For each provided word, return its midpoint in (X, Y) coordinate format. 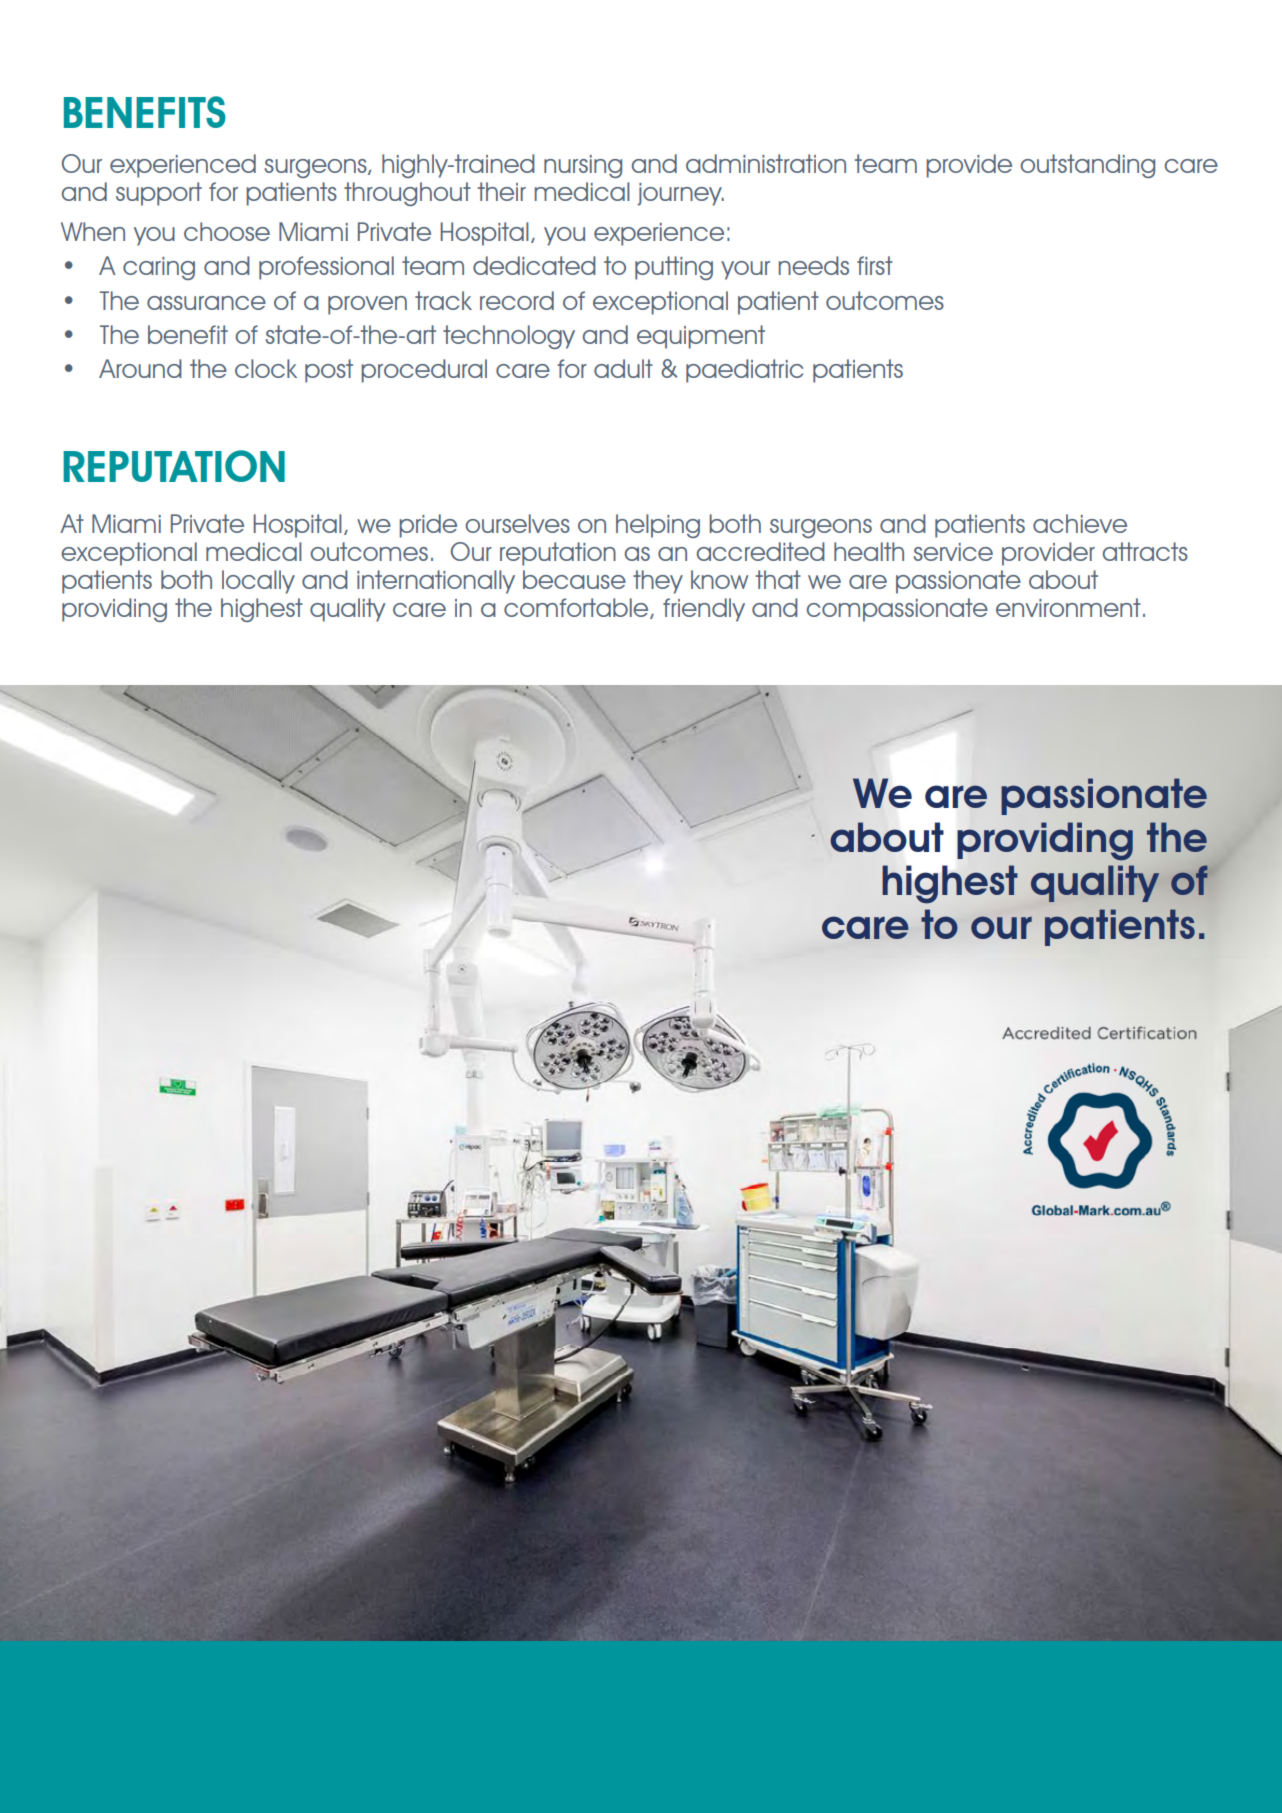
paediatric (744, 371)
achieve (1080, 523)
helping (658, 526)
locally (258, 582)
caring (159, 268)
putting (674, 268)
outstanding (1087, 166)
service (953, 552)
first (875, 265)
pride (428, 526)
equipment (701, 337)
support (159, 194)
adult (623, 368)
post (329, 371)
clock (266, 368)
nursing (583, 166)
